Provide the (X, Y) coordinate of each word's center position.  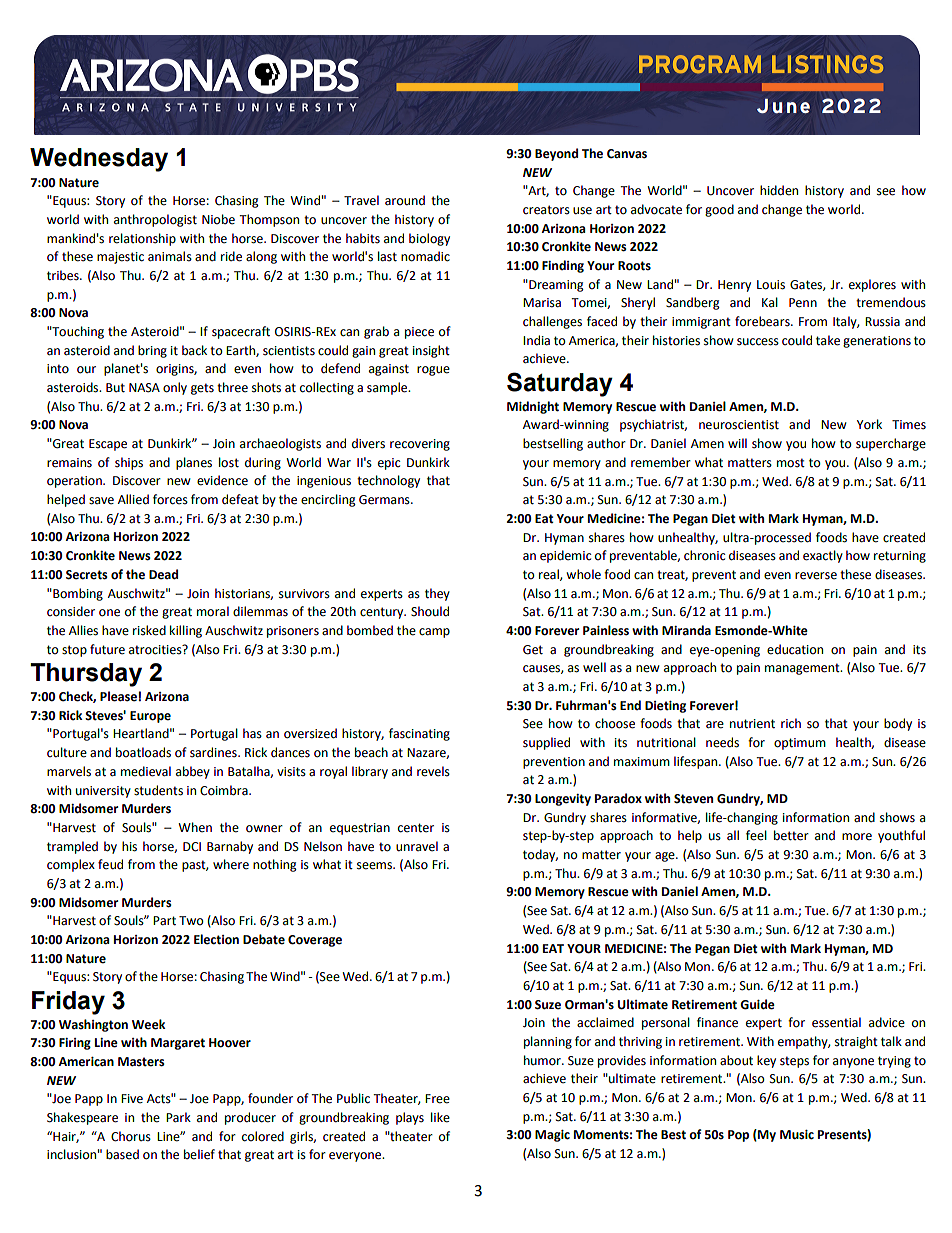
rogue (433, 371)
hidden (779, 190)
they (437, 594)
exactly (823, 556)
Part (164, 921)
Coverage (315, 941)
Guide (757, 1004)
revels (433, 771)
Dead (163, 574)
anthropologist (155, 220)
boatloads (143, 752)
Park (178, 1117)
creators (546, 210)
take (828, 340)
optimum (800, 744)
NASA (144, 388)
